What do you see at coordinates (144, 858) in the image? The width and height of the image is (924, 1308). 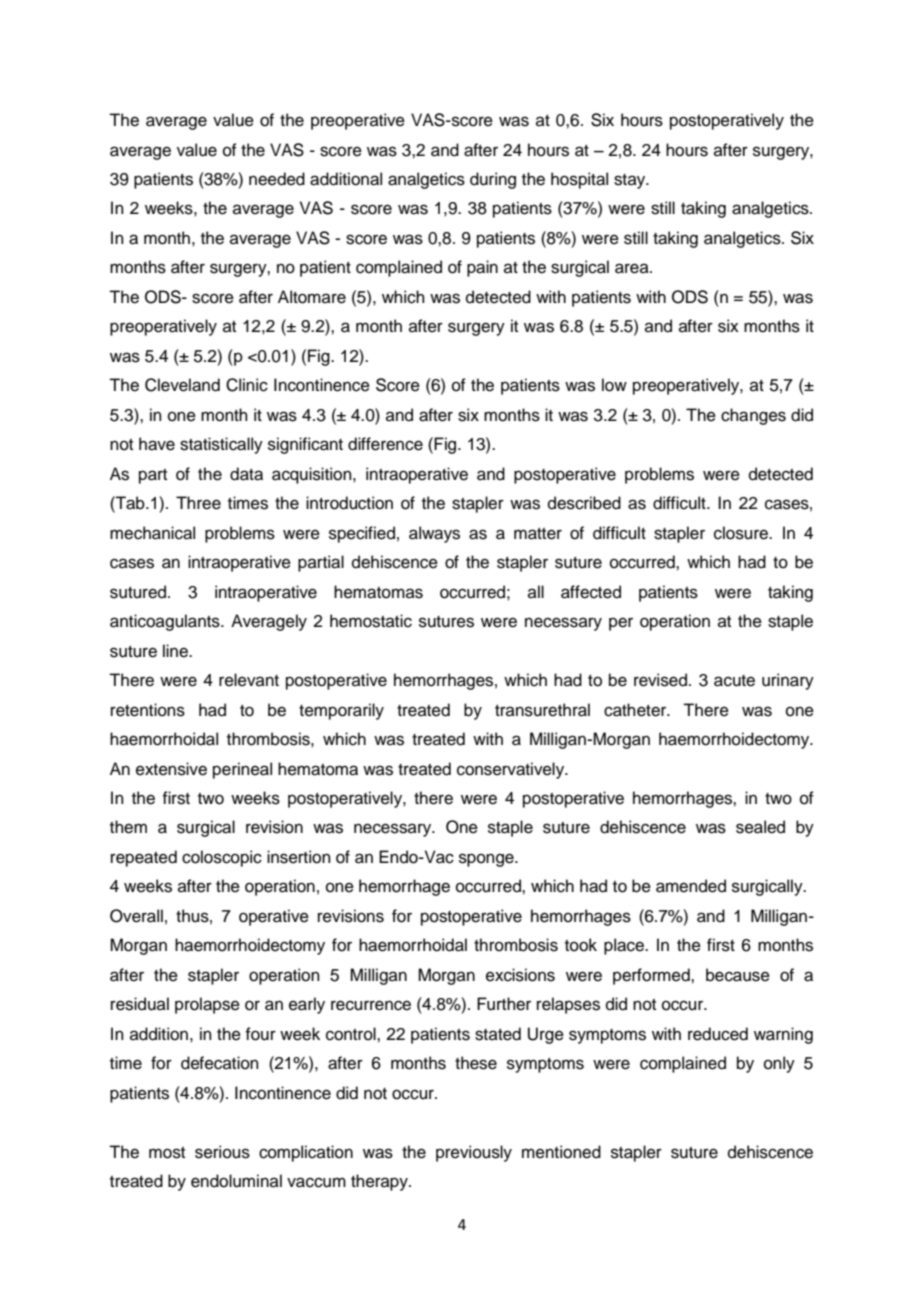 I see `repeated` at bounding box center [144, 858].
